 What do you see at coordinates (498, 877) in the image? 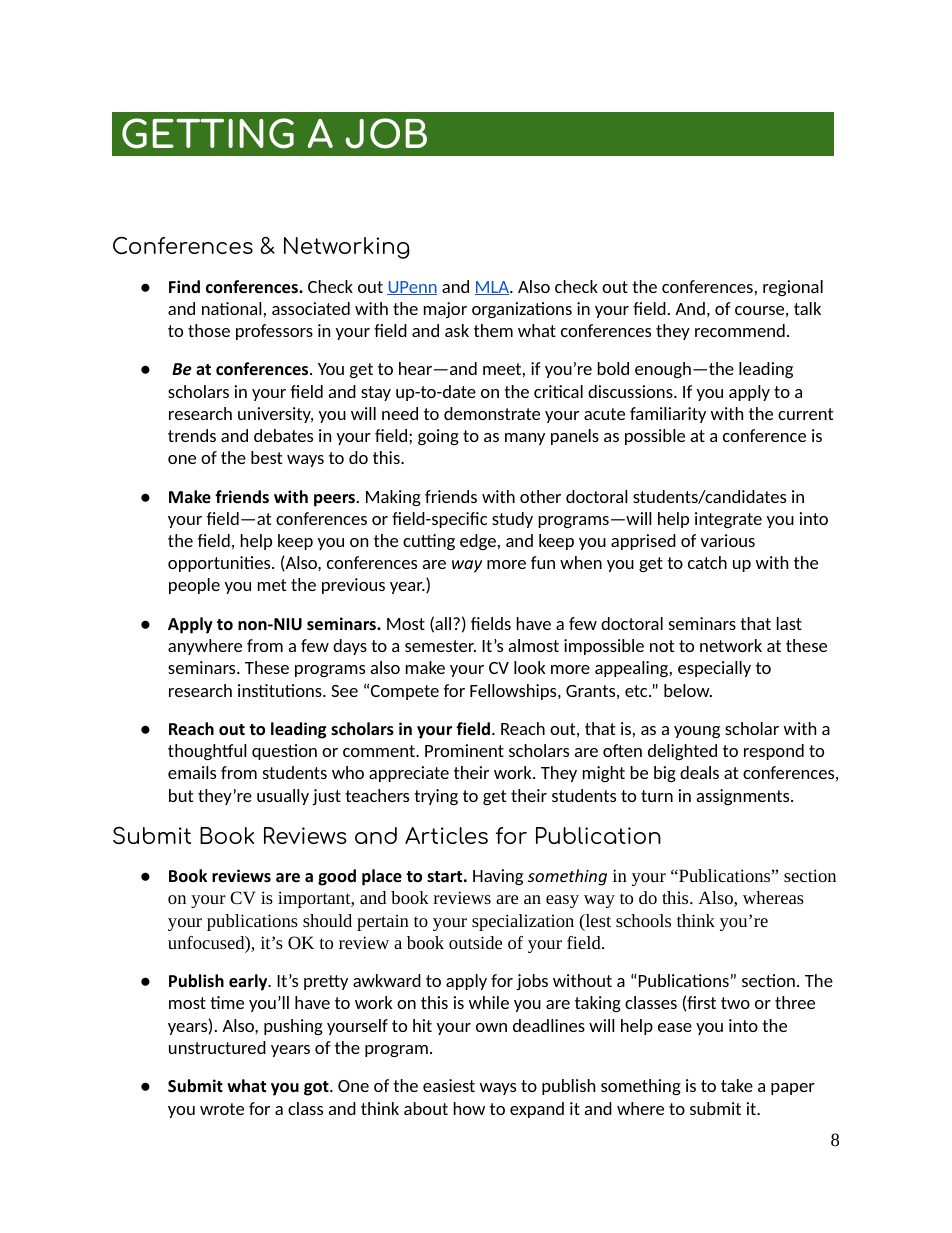
I see `Having` at bounding box center [498, 877].
